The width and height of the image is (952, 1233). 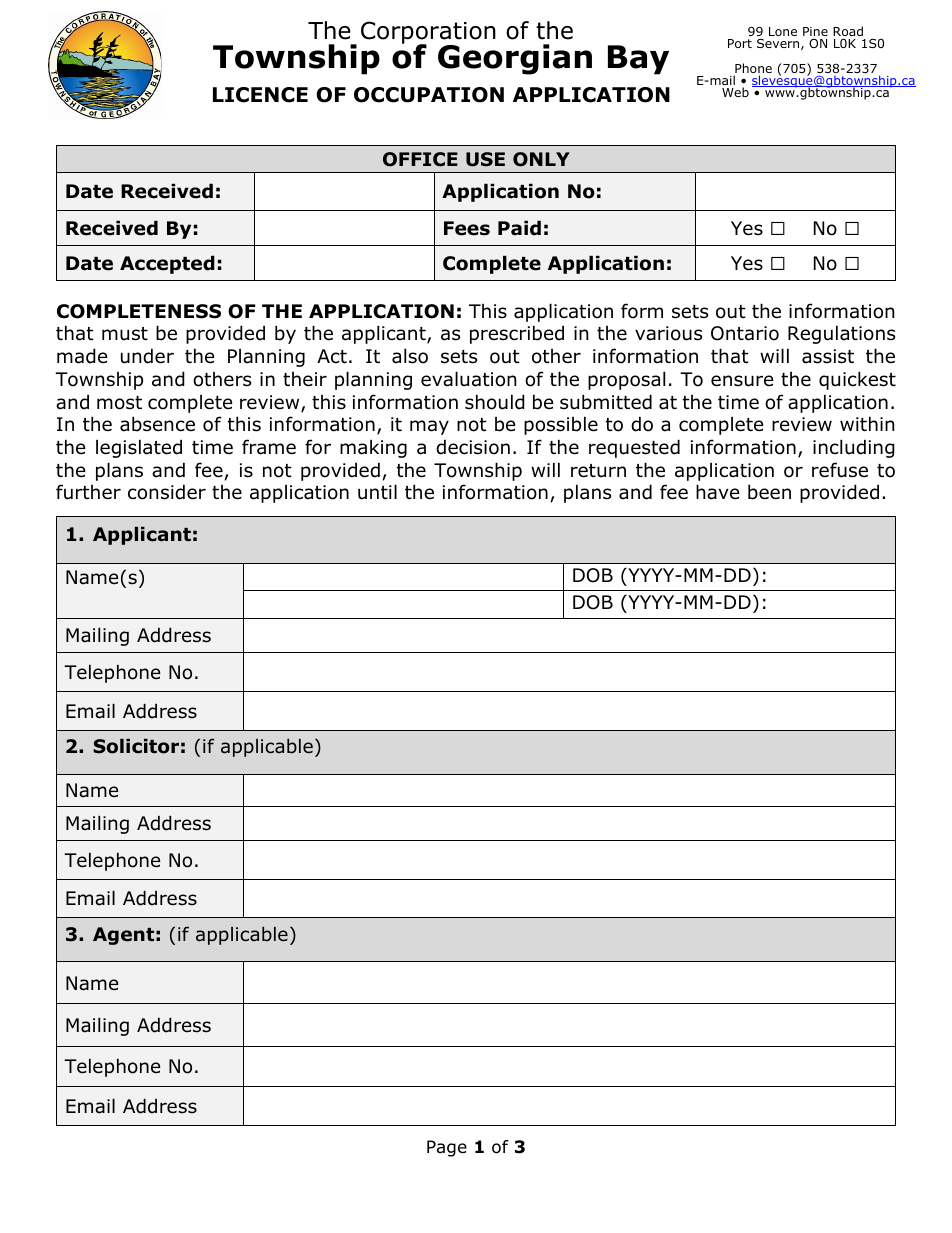 I want to click on until, so click(x=377, y=492).
